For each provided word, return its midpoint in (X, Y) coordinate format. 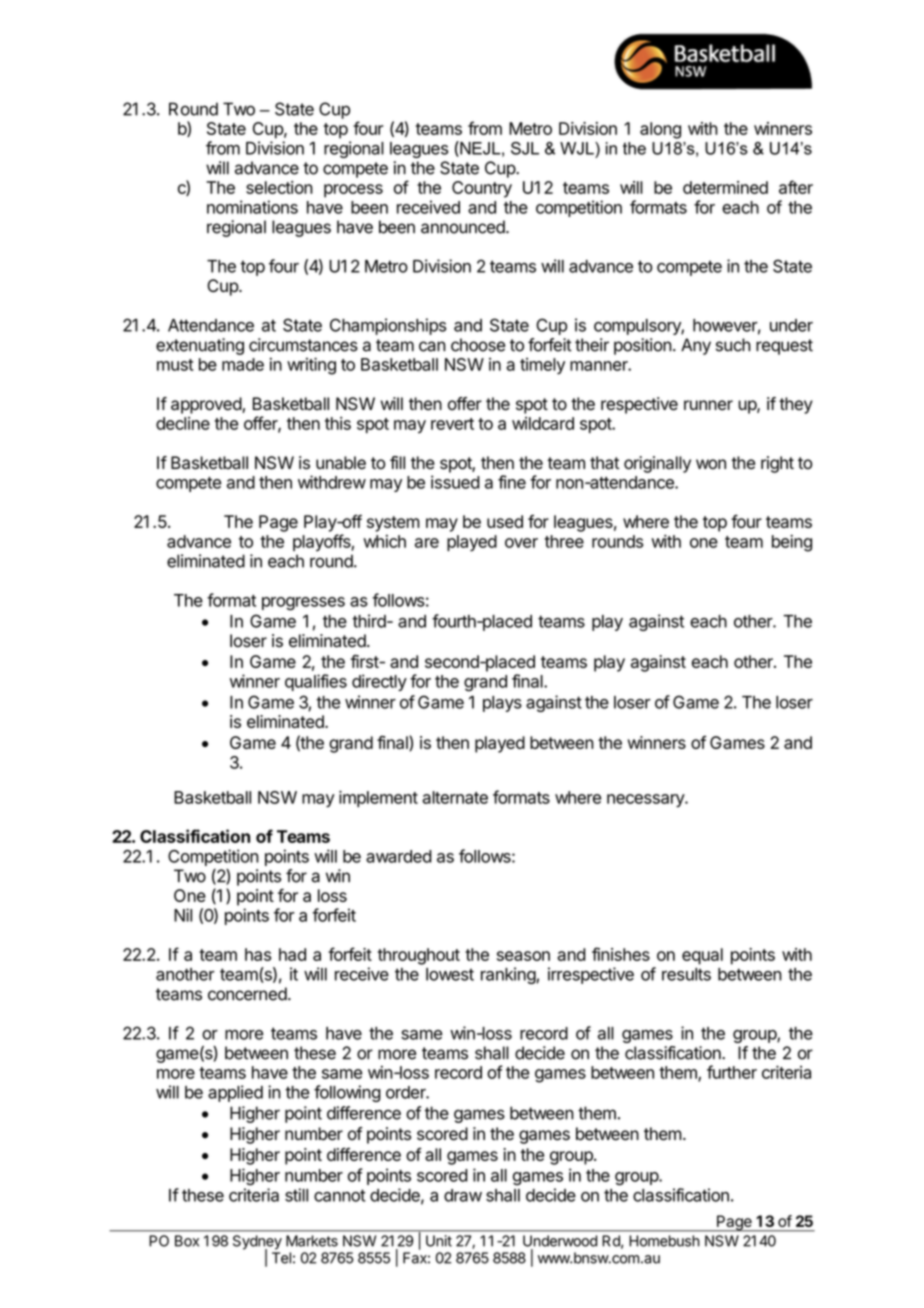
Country (482, 189)
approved (207, 405)
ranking (509, 975)
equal (702, 956)
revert (452, 424)
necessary (646, 801)
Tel (281, 1258)
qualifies (316, 682)
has (258, 954)
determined (725, 187)
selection (279, 187)
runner (708, 405)
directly (379, 682)
